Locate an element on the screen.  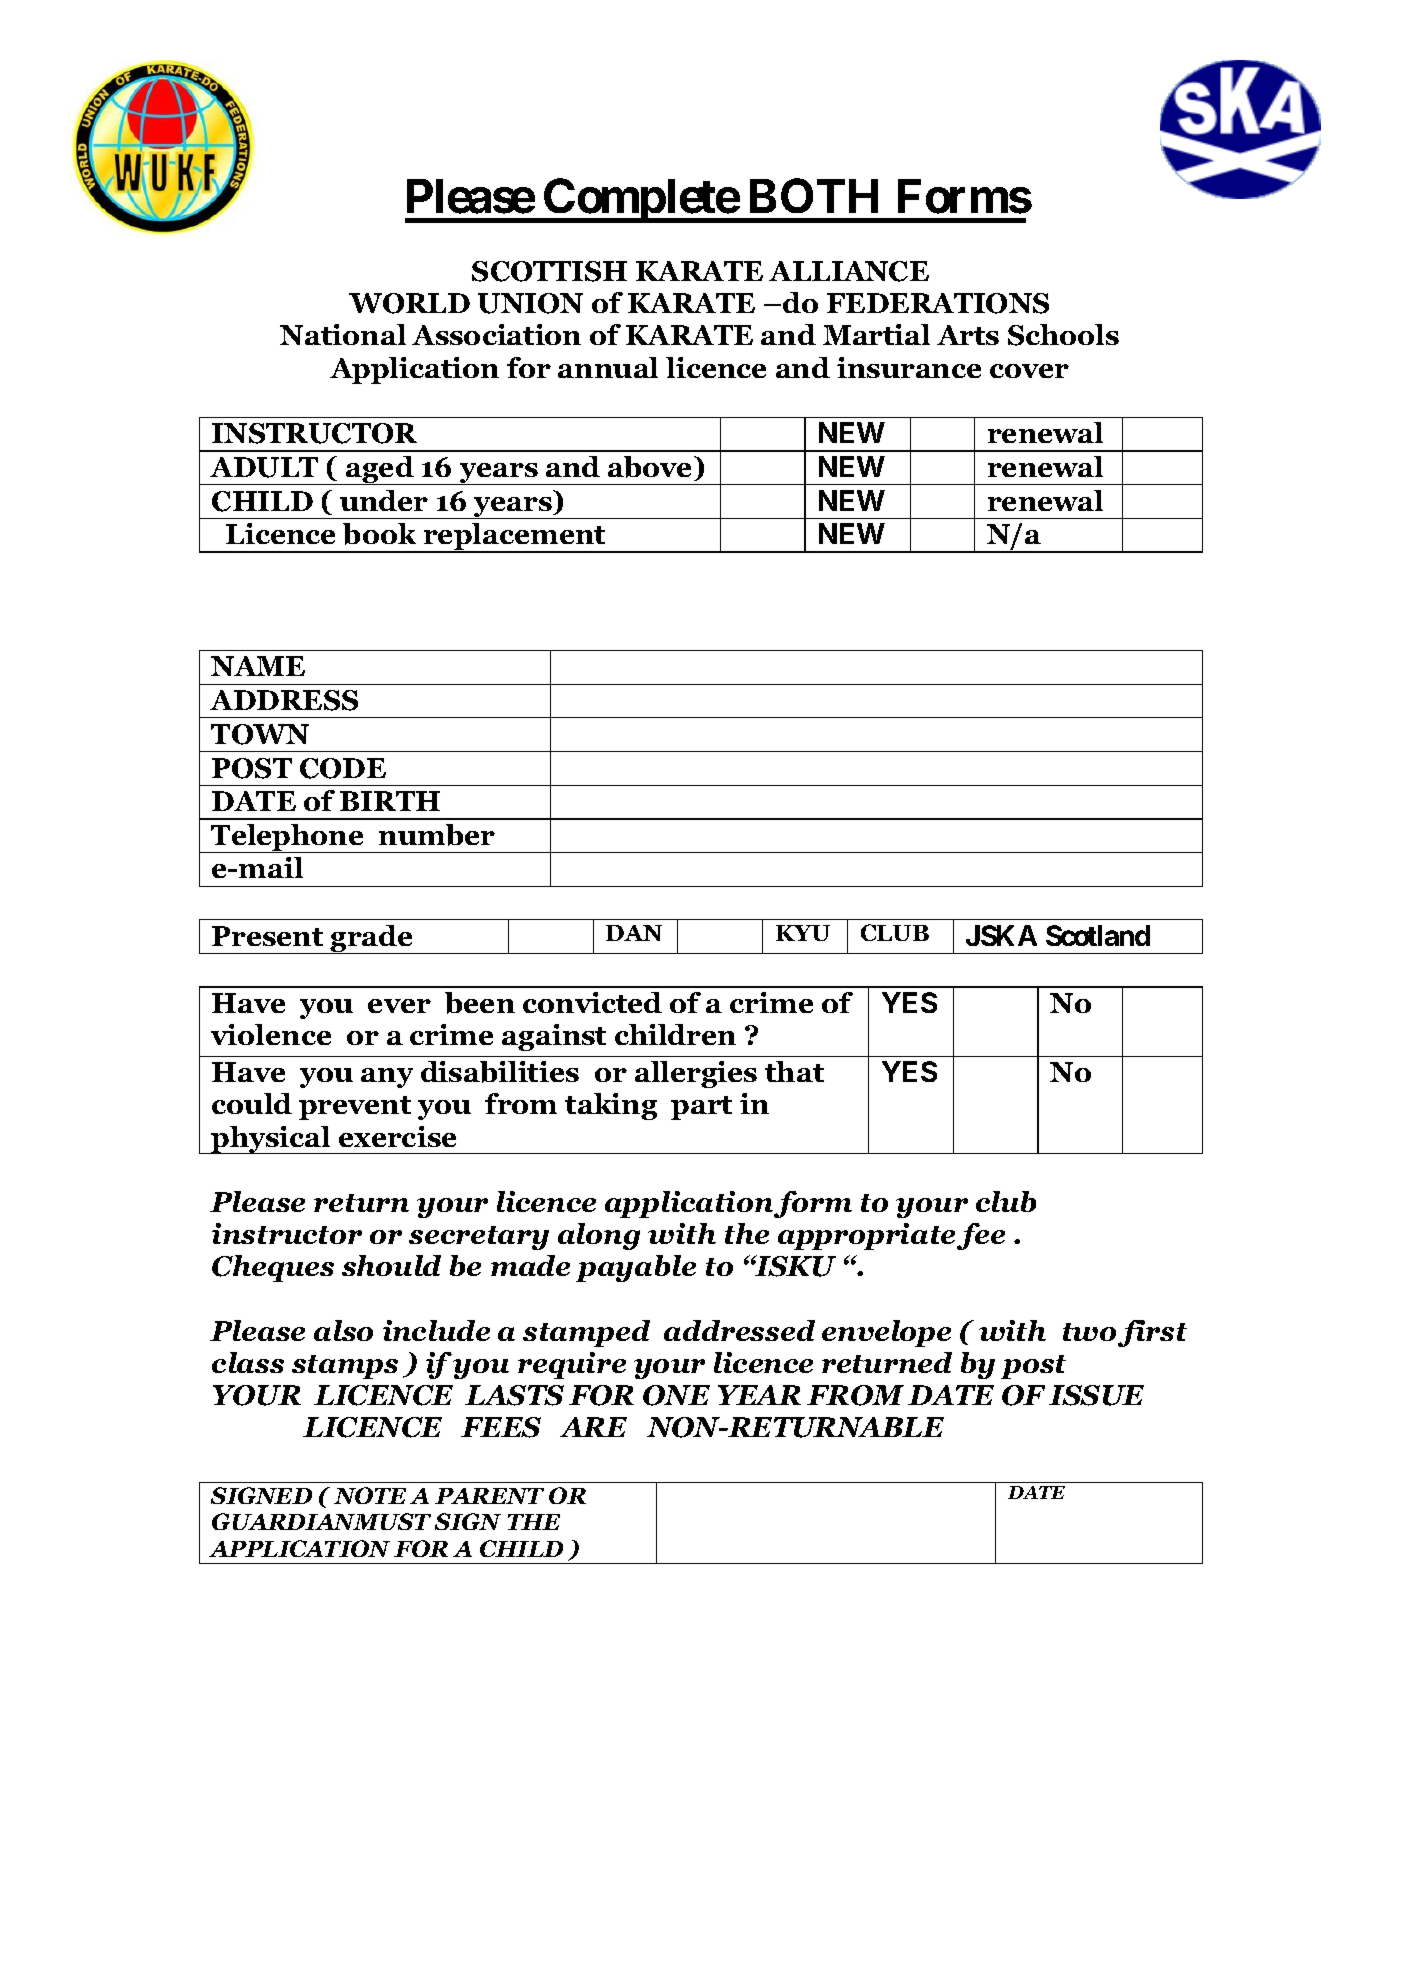
WORLD is located at coordinates (409, 303).
